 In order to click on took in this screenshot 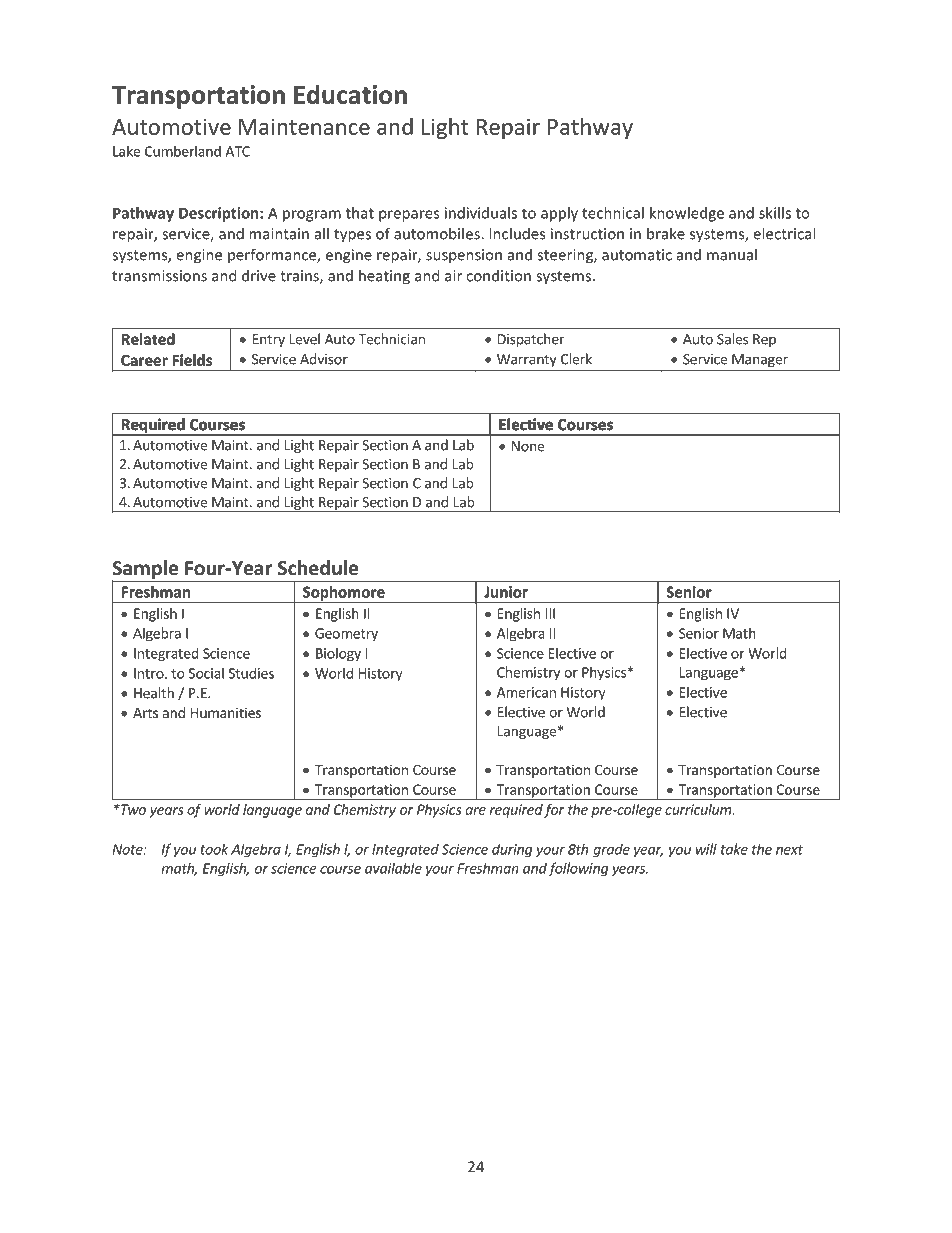, I will do `click(214, 849)`.
